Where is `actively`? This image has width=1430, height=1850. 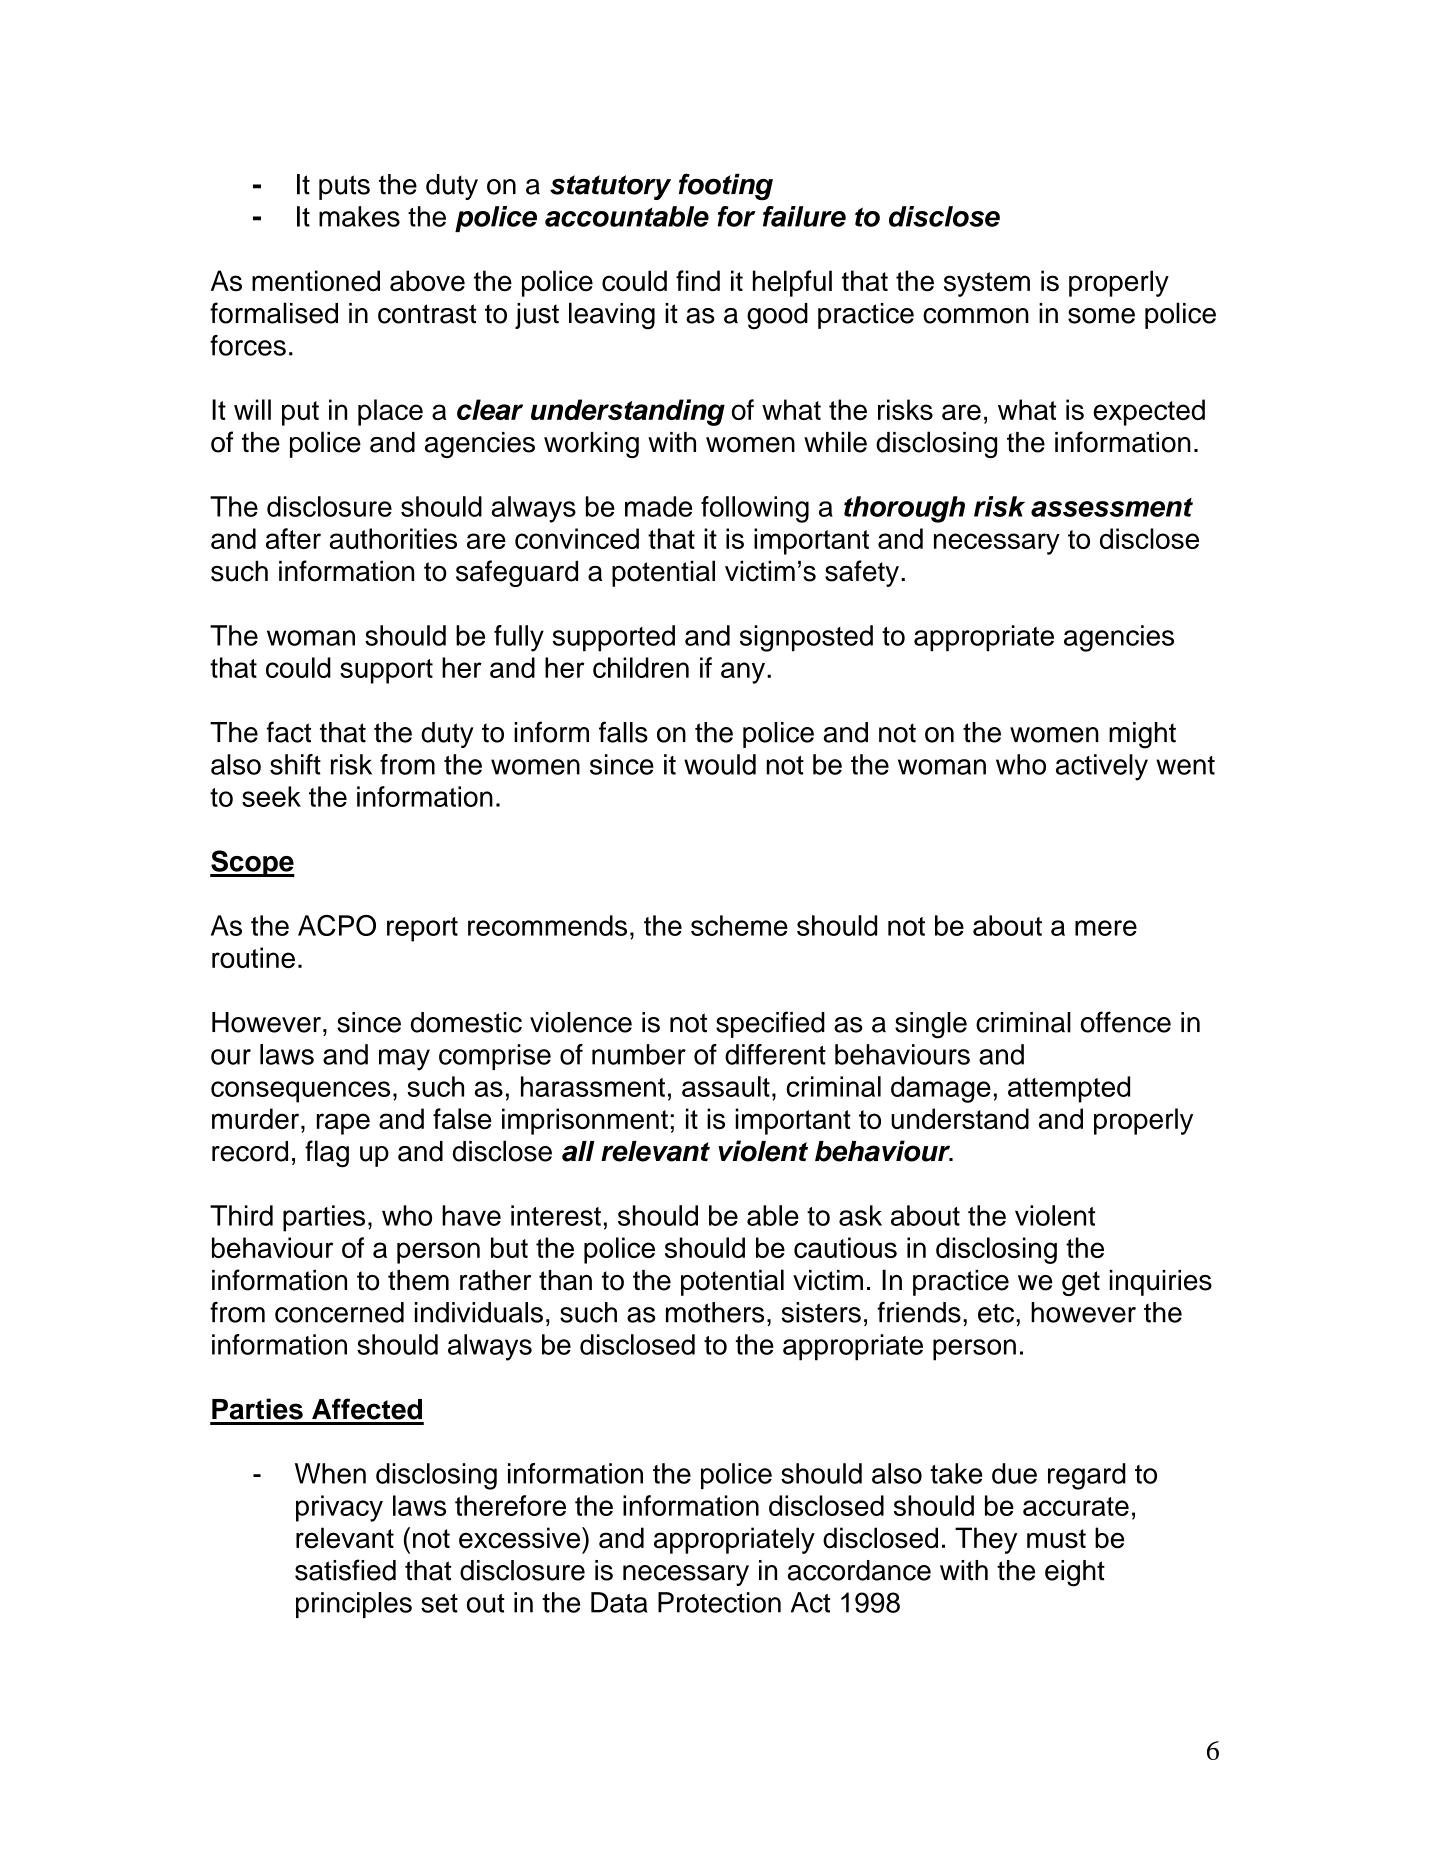 actively is located at coordinates (1102, 767).
